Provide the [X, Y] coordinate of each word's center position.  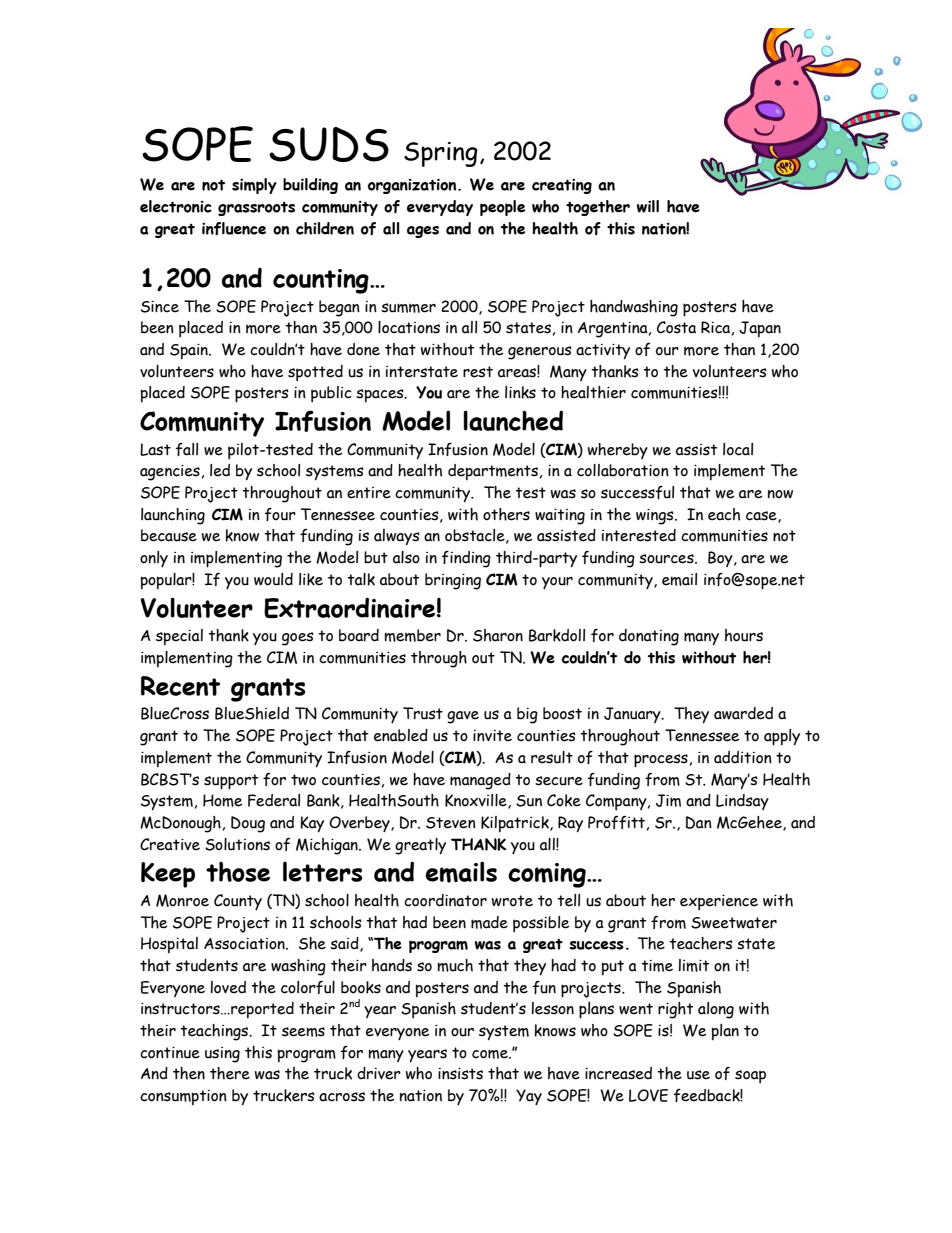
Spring [441, 154]
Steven [451, 823]
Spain [190, 352]
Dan [699, 822]
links [520, 392]
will [648, 206]
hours [744, 635]
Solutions [237, 844]
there [230, 1073]
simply [254, 186]
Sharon [498, 635]
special [179, 637]
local [738, 449]
